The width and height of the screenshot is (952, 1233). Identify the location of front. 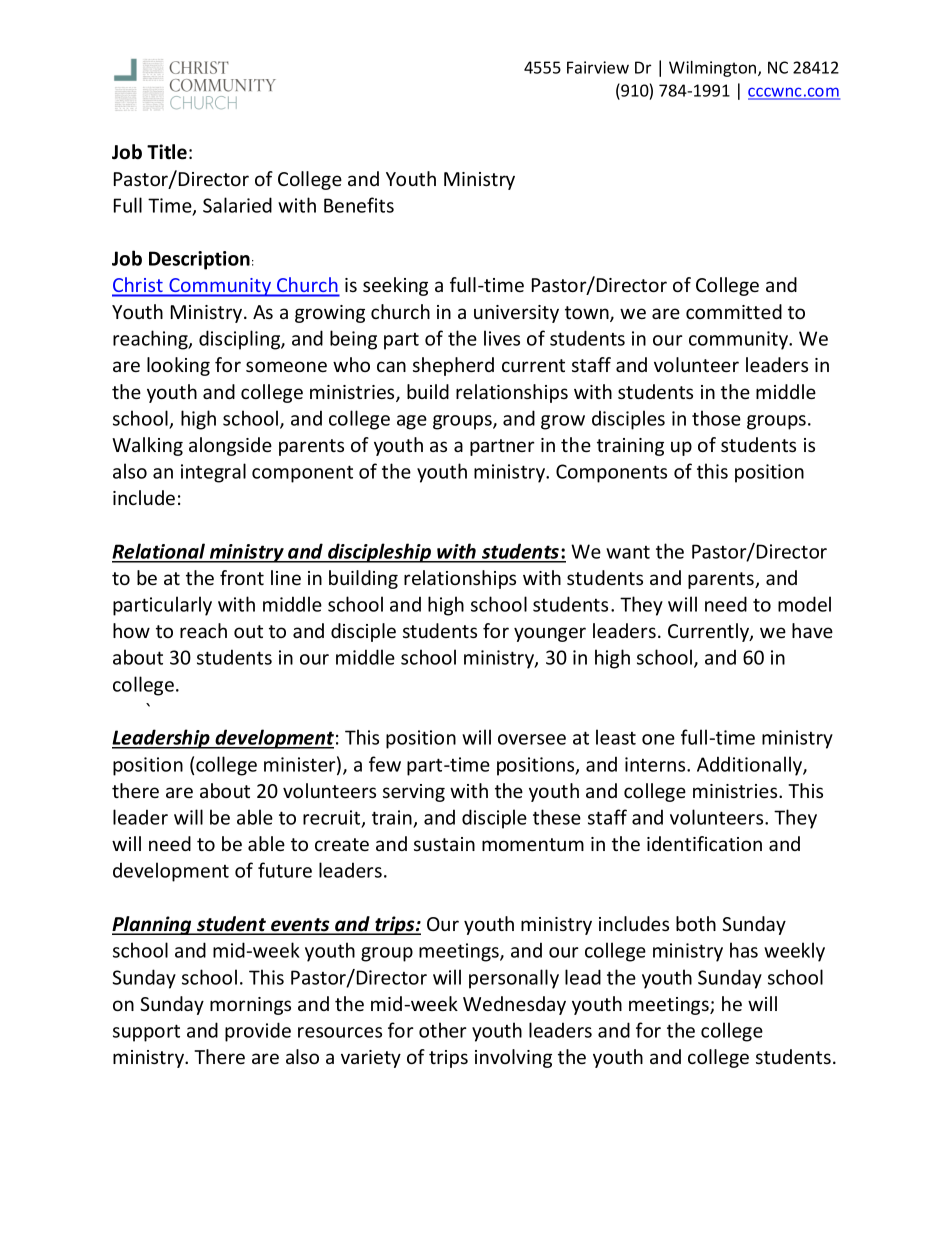
(242, 577).
